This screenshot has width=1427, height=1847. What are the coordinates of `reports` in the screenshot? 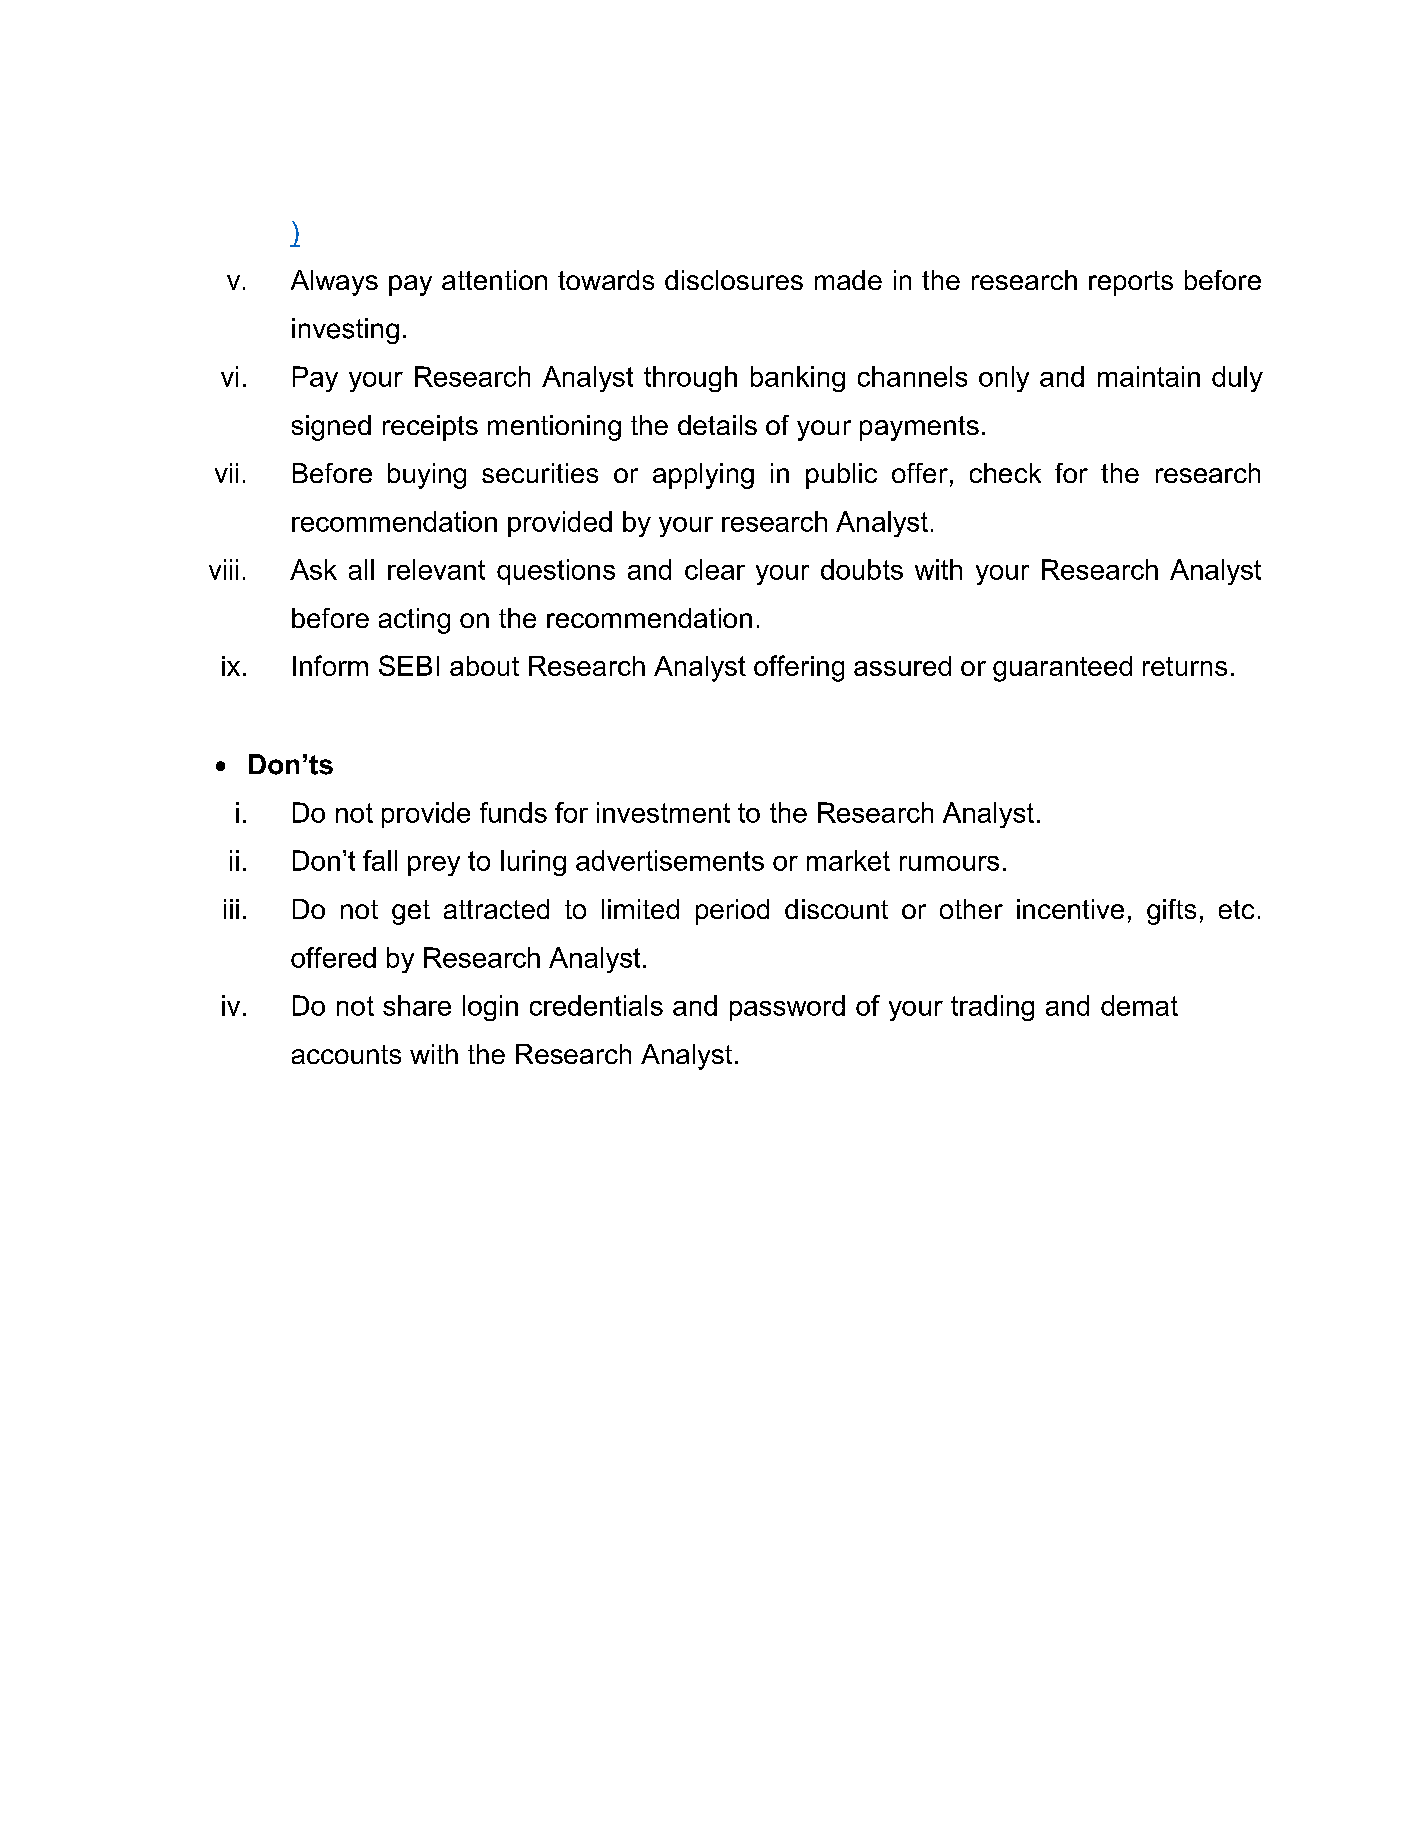 It's located at (1131, 283).
